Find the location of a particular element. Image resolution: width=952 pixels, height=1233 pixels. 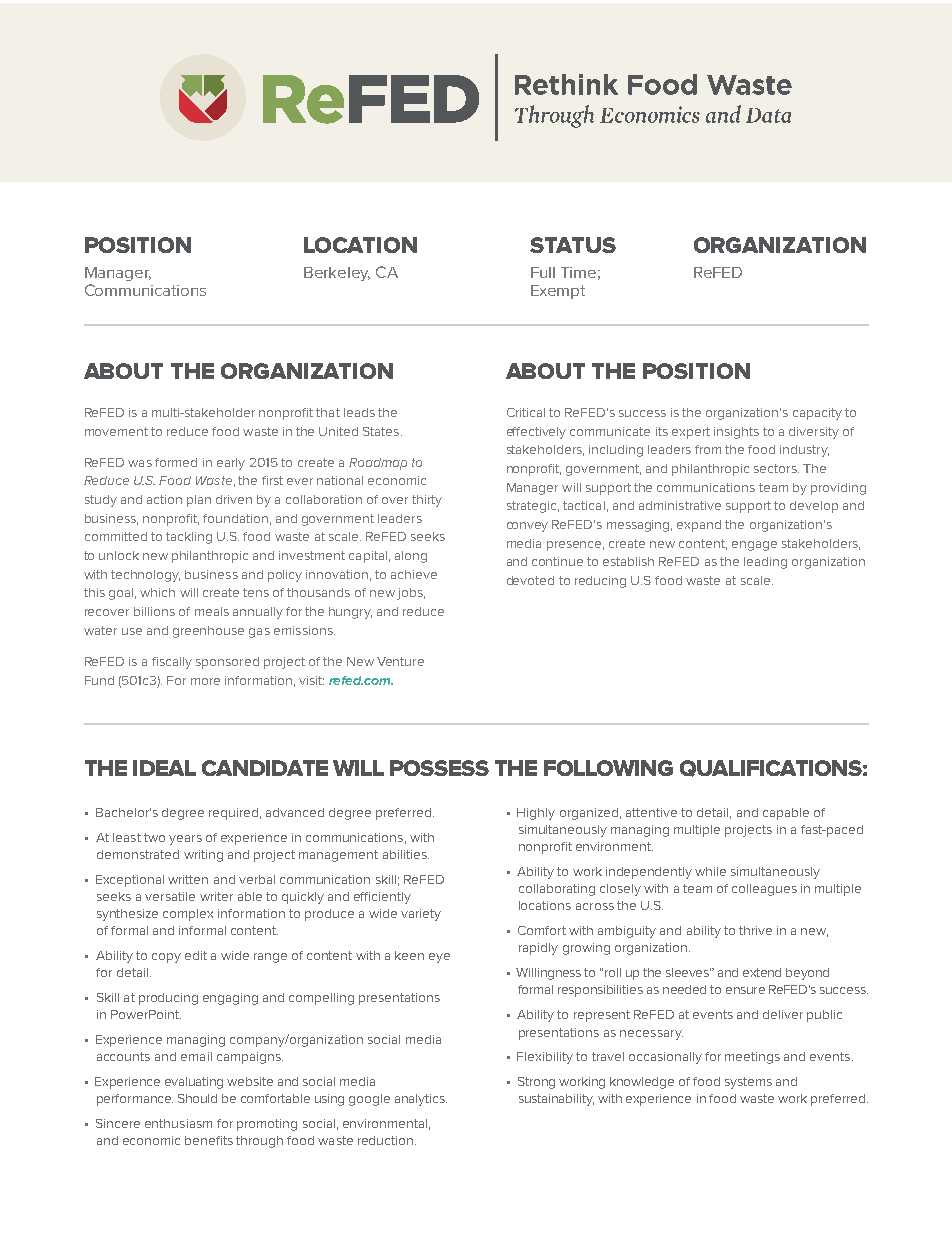

colleagues is located at coordinates (764, 890).
